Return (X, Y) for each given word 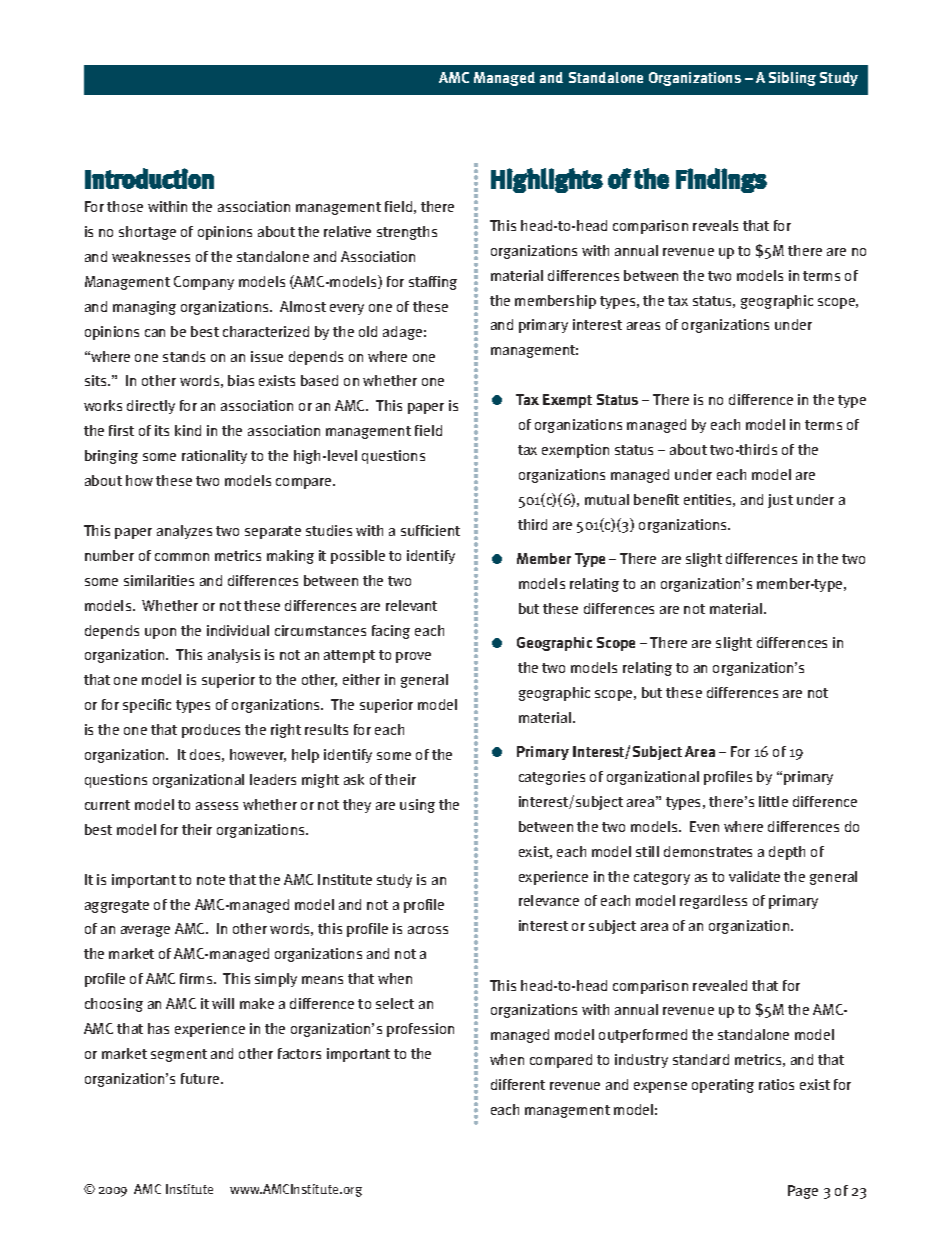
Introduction (149, 178)
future (201, 1078)
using (417, 806)
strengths (407, 233)
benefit (656, 499)
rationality (214, 457)
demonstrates (708, 851)
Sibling (792, 79)
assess (217, 806)
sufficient (430, 530)
